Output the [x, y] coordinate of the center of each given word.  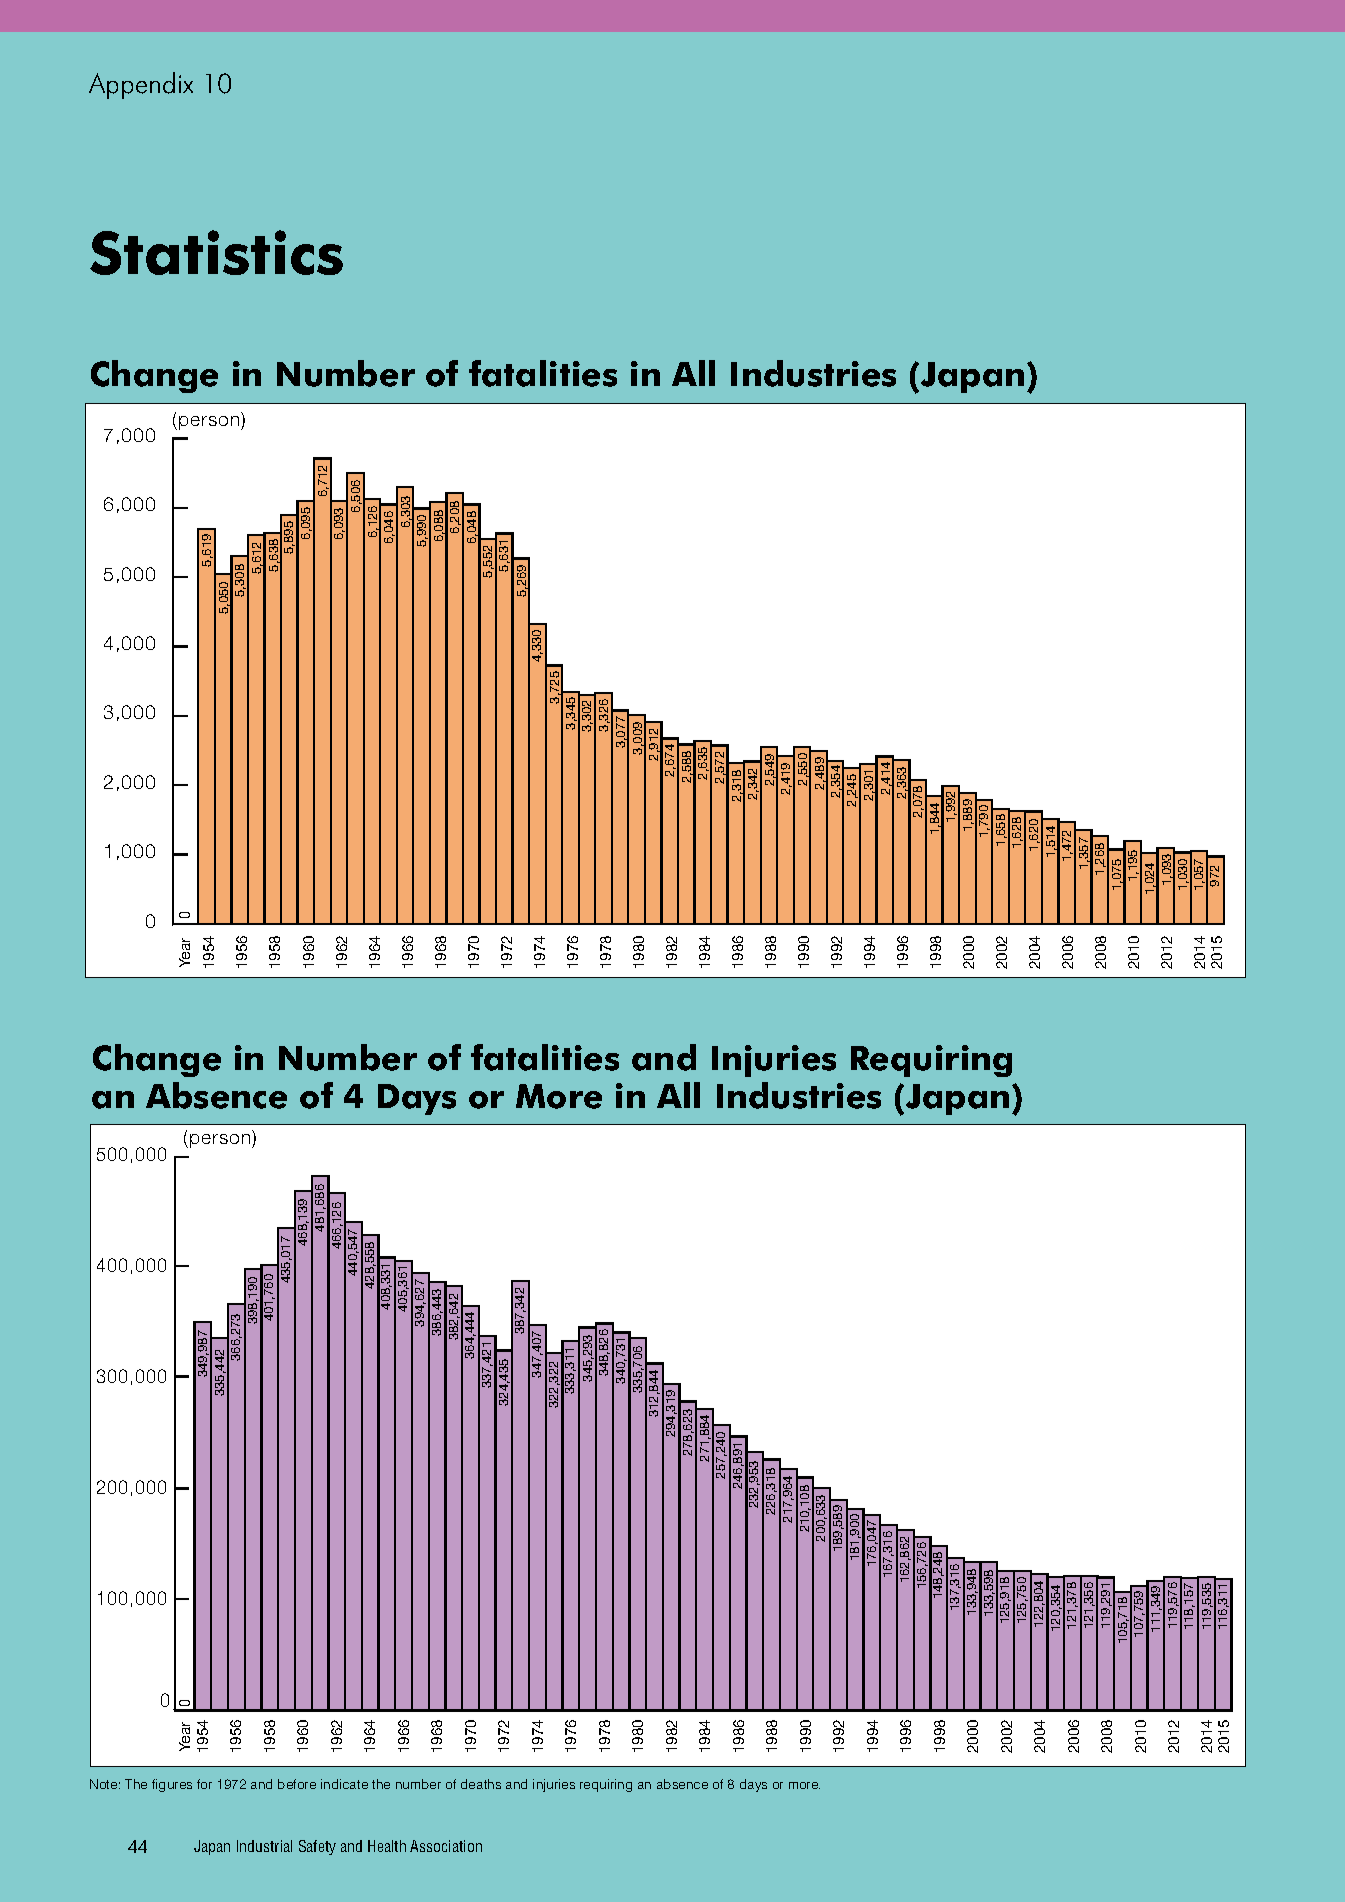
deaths [481, 1784]
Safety [317, 1847]
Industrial [264, 1846]
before [297, 1784]
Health [387, 1846]
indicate [344, 1784]
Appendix [141, 85]
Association [446, 1846]
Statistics [216, 252]
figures [172, 1785]
